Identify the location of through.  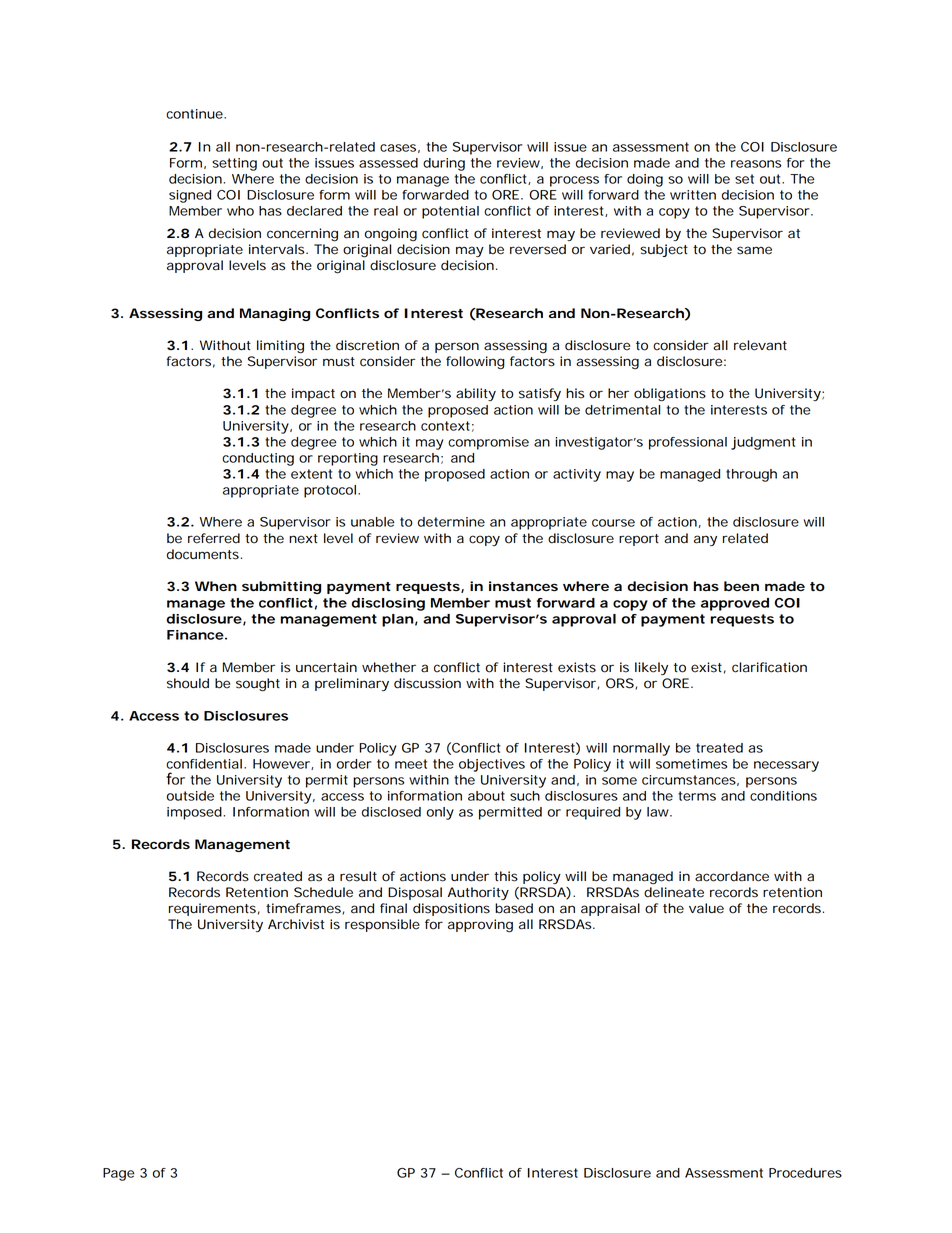
(751, 475).
